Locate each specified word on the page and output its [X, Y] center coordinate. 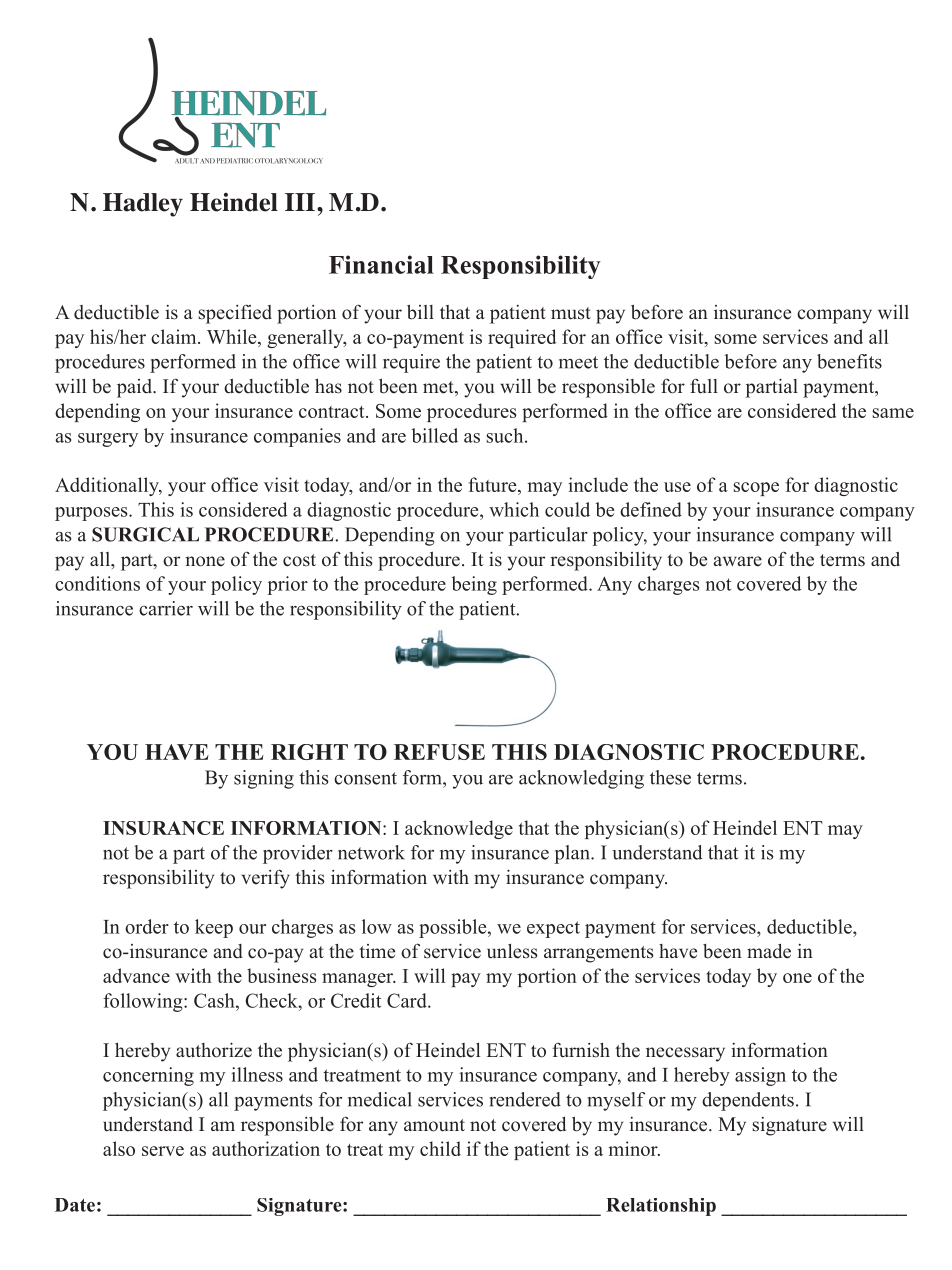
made [769, 951]
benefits [849, 361]
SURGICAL [145, 534]
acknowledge [459, 829]
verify [265, 879]
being [474, 585]
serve [163, 1151]
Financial [381, 264]
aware [738, 561]
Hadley [143, 205]
